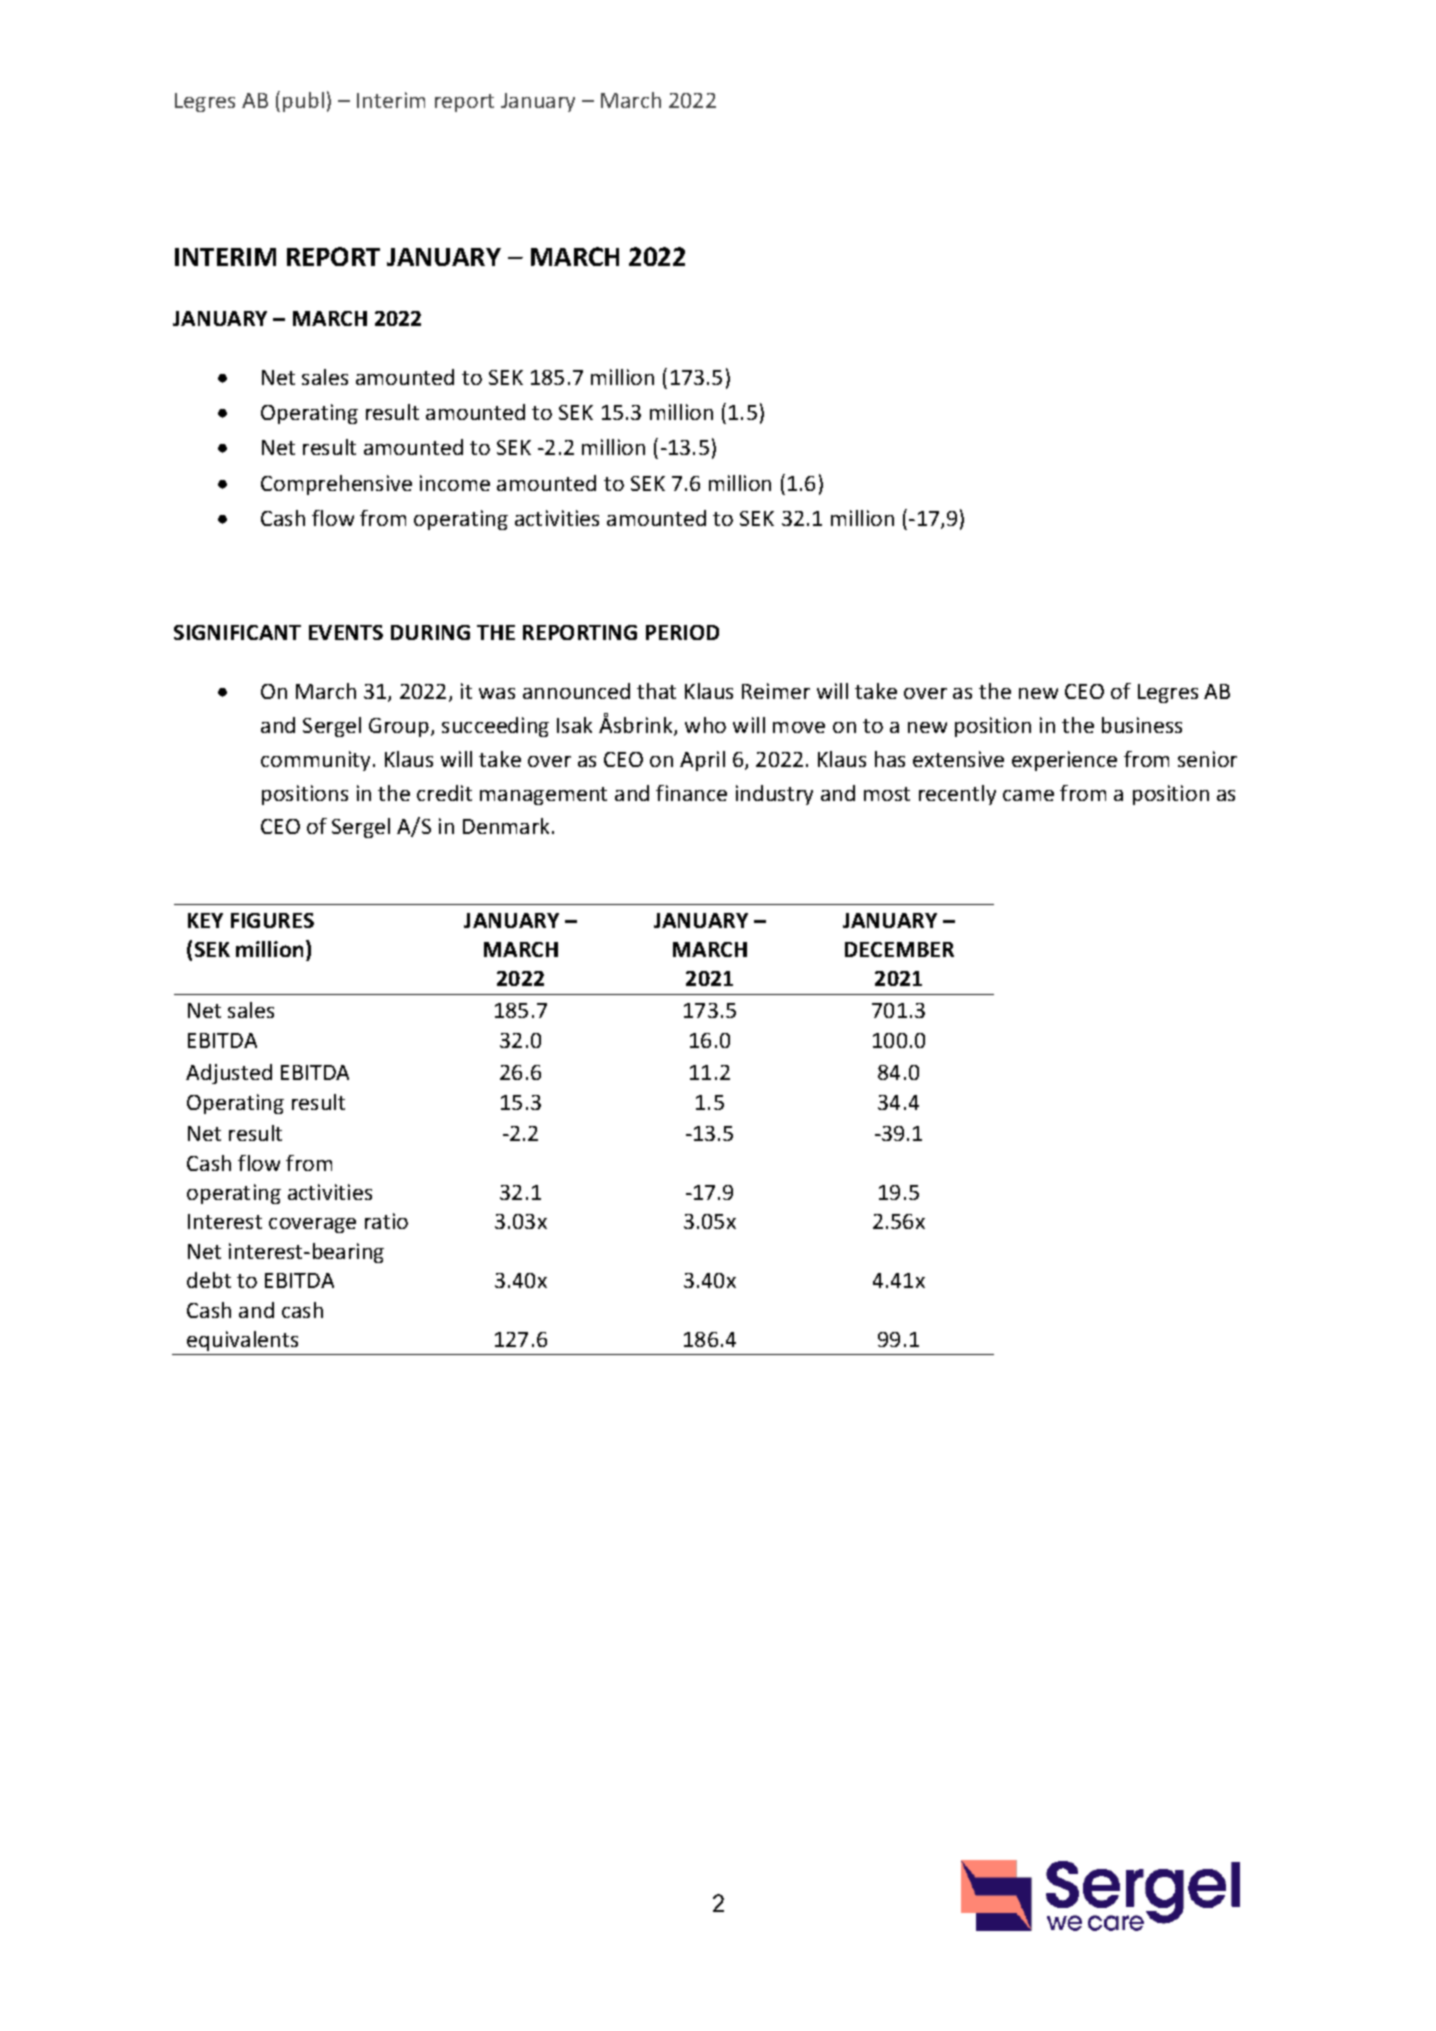 Image resolution: width=1436 pixels, height=2031 pixels. What do you see at coordinates (430, 632) in the image?
I see `DURING` at bounding box center [430, 632].
